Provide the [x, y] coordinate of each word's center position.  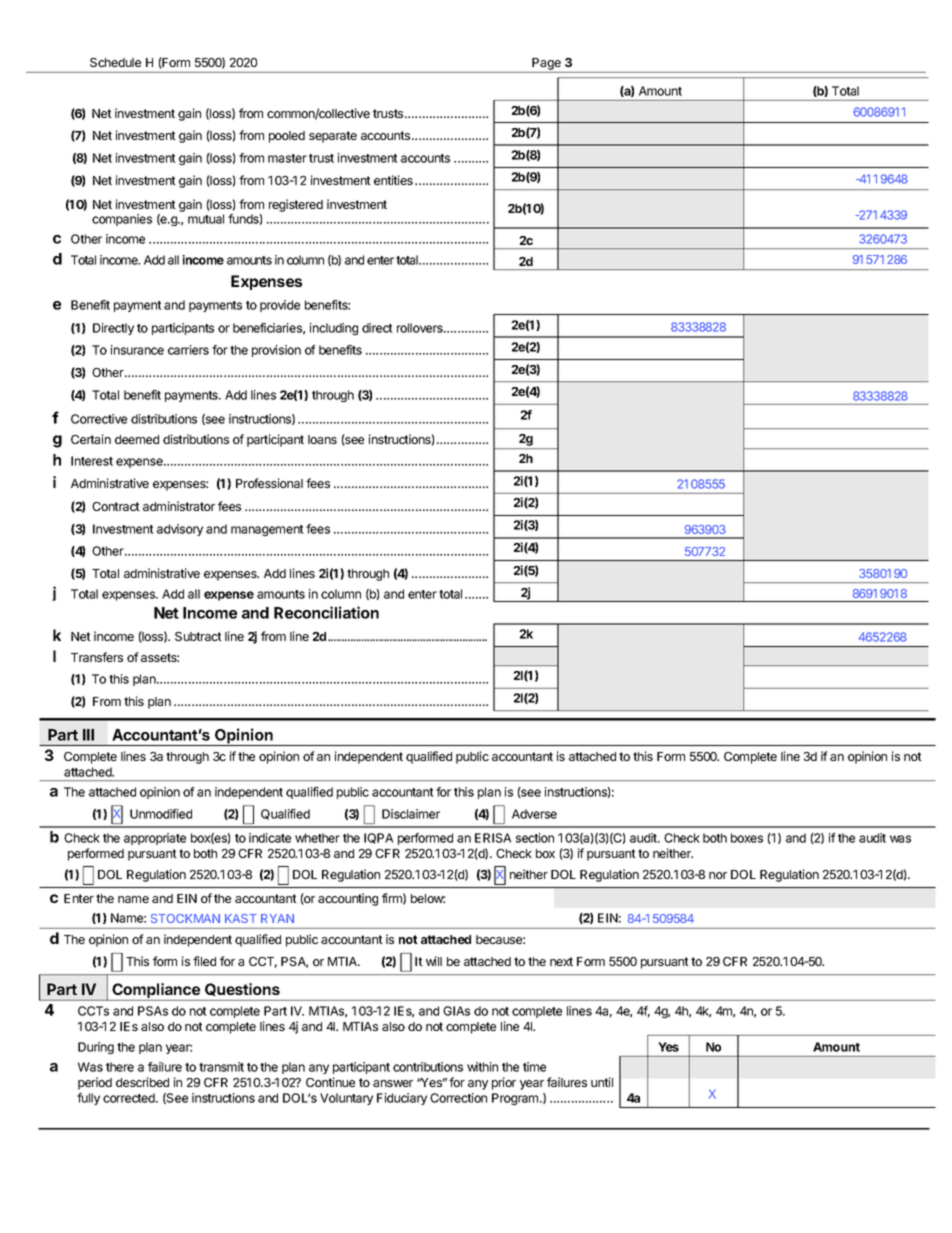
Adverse [534, 814]
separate [333, 137]
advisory [180, 530]
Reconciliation [326, 612]
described [142, 1082]
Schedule [115, 62]
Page [547, 65]
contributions [428, 1067]
